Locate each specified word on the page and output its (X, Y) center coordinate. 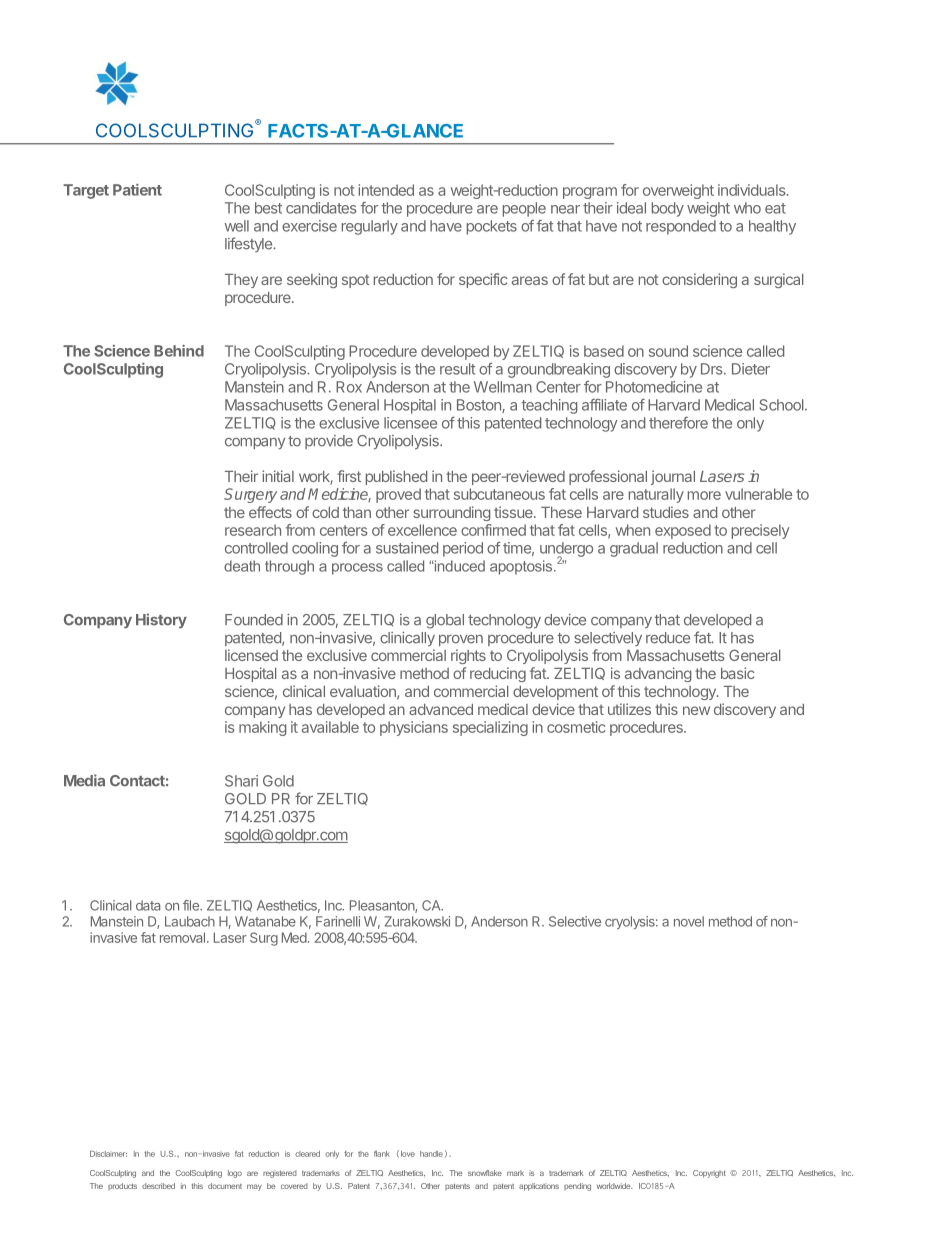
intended (386, 190)
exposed (683, 531)
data (148, 905)
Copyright (709, 1174)
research (253, 530)
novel (689, 921)
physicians (414, 728)
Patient (137, 190)
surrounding (451, 513)
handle (431, 1154)
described (158, 1186)
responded (681, 227)
